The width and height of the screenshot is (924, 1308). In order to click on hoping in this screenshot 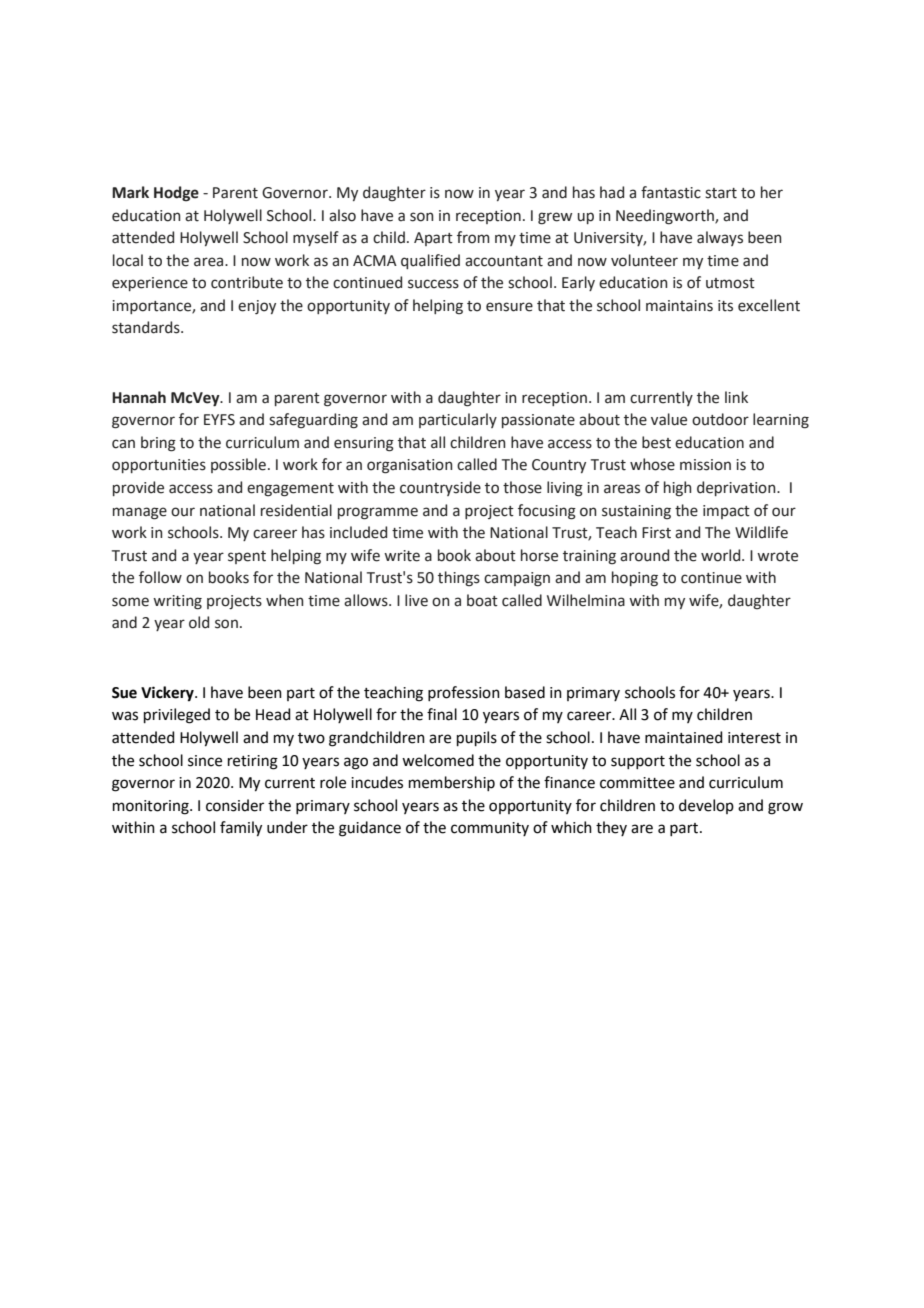, I will do `click(635, 579)`.
